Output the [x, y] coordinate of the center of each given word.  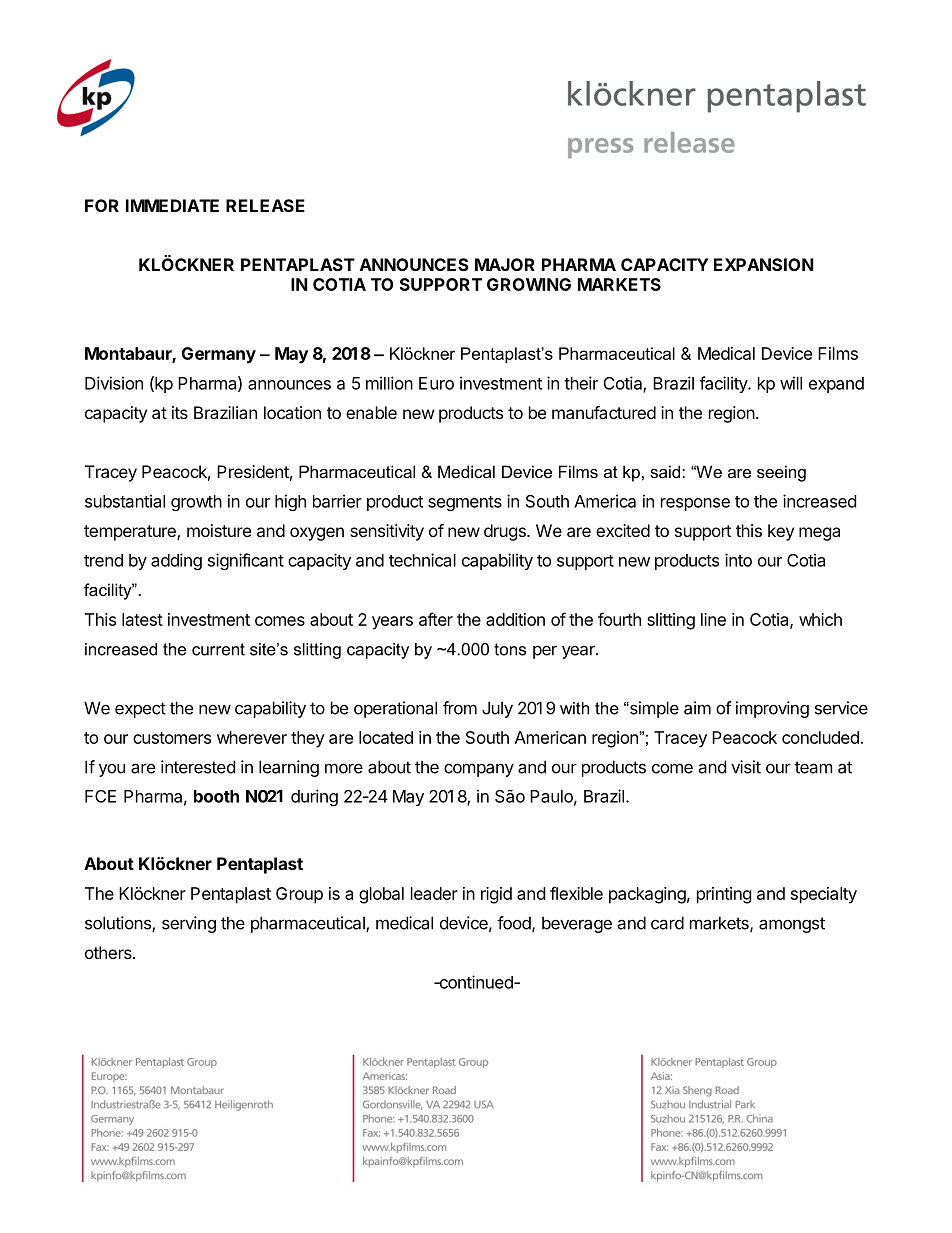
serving [189, 924]
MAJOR [505, 264]
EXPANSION [764, 264]
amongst [792, 925]
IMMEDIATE [172, 205]
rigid [496, 895]
